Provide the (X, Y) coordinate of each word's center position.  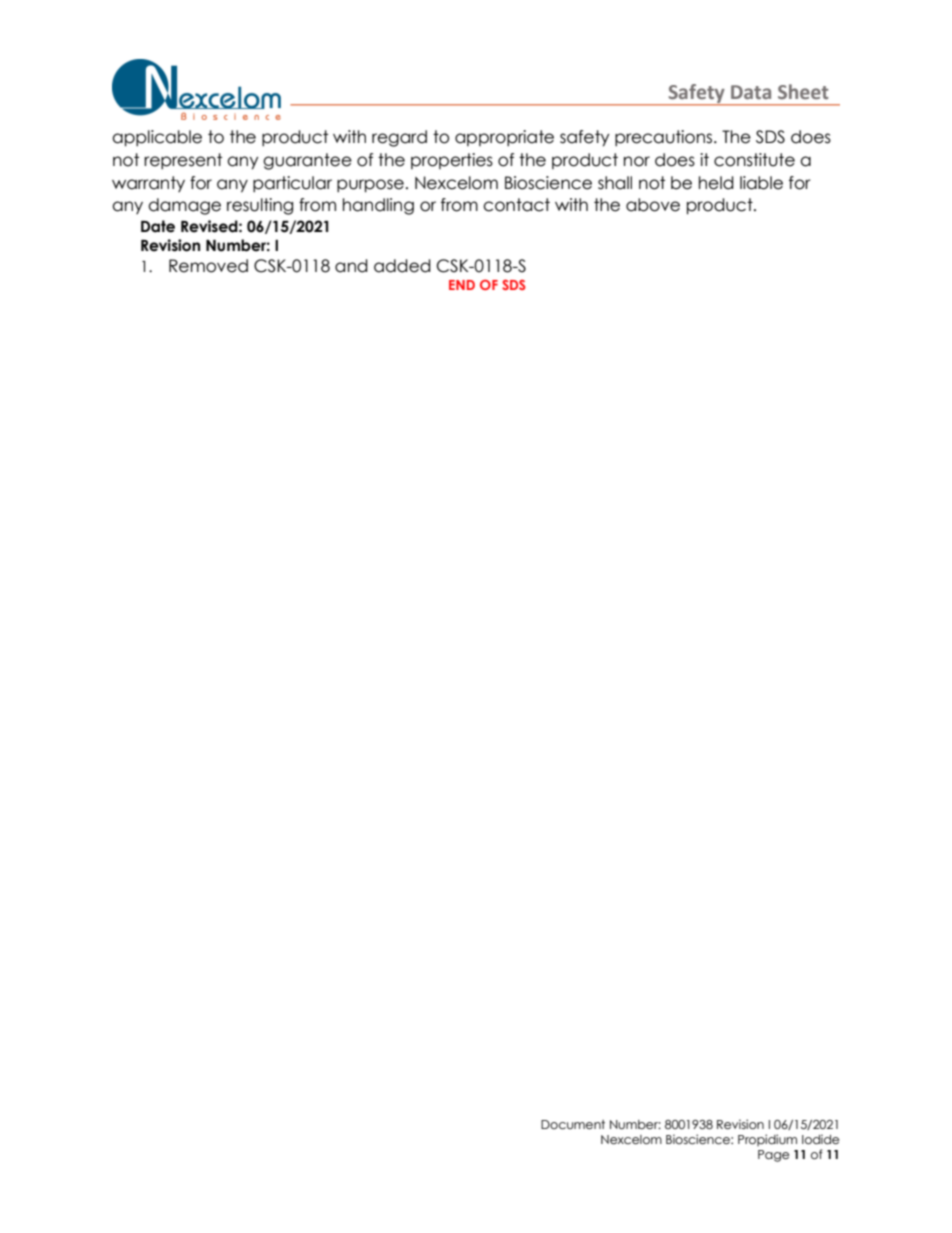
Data (751, 92)
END (462, 285)
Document (573, 1125)
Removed (208, 266)
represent (183, 161)
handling (378, 206)
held (716, 183)
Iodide (820, 1139)
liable (761, 183)
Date (158, 226)
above (653, 205)
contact (516, 205)
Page (773, 1156)
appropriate (504, 138)
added (402, 266)
